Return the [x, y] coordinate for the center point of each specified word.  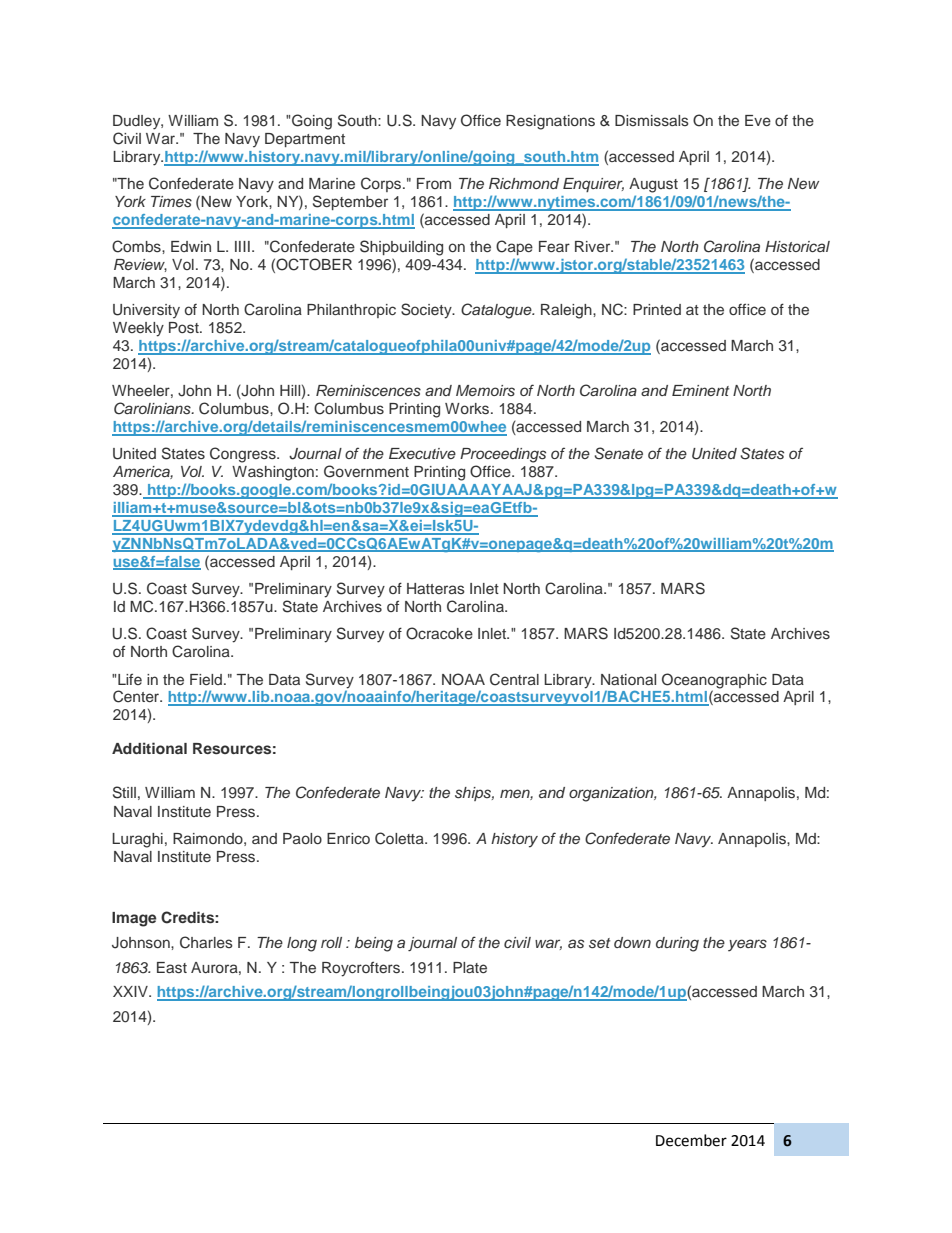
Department [305, 140]
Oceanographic [714, 681]
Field [206, 679]
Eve [758, 120]
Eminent [700, 390]
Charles [206, 942]
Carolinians [153, 408]
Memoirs [485, 390]
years [747, 945]
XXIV [131, 991]
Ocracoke [439, 633]
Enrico [348, 838]
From [434, 183]
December [691, 1140]
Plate [470, 967]
